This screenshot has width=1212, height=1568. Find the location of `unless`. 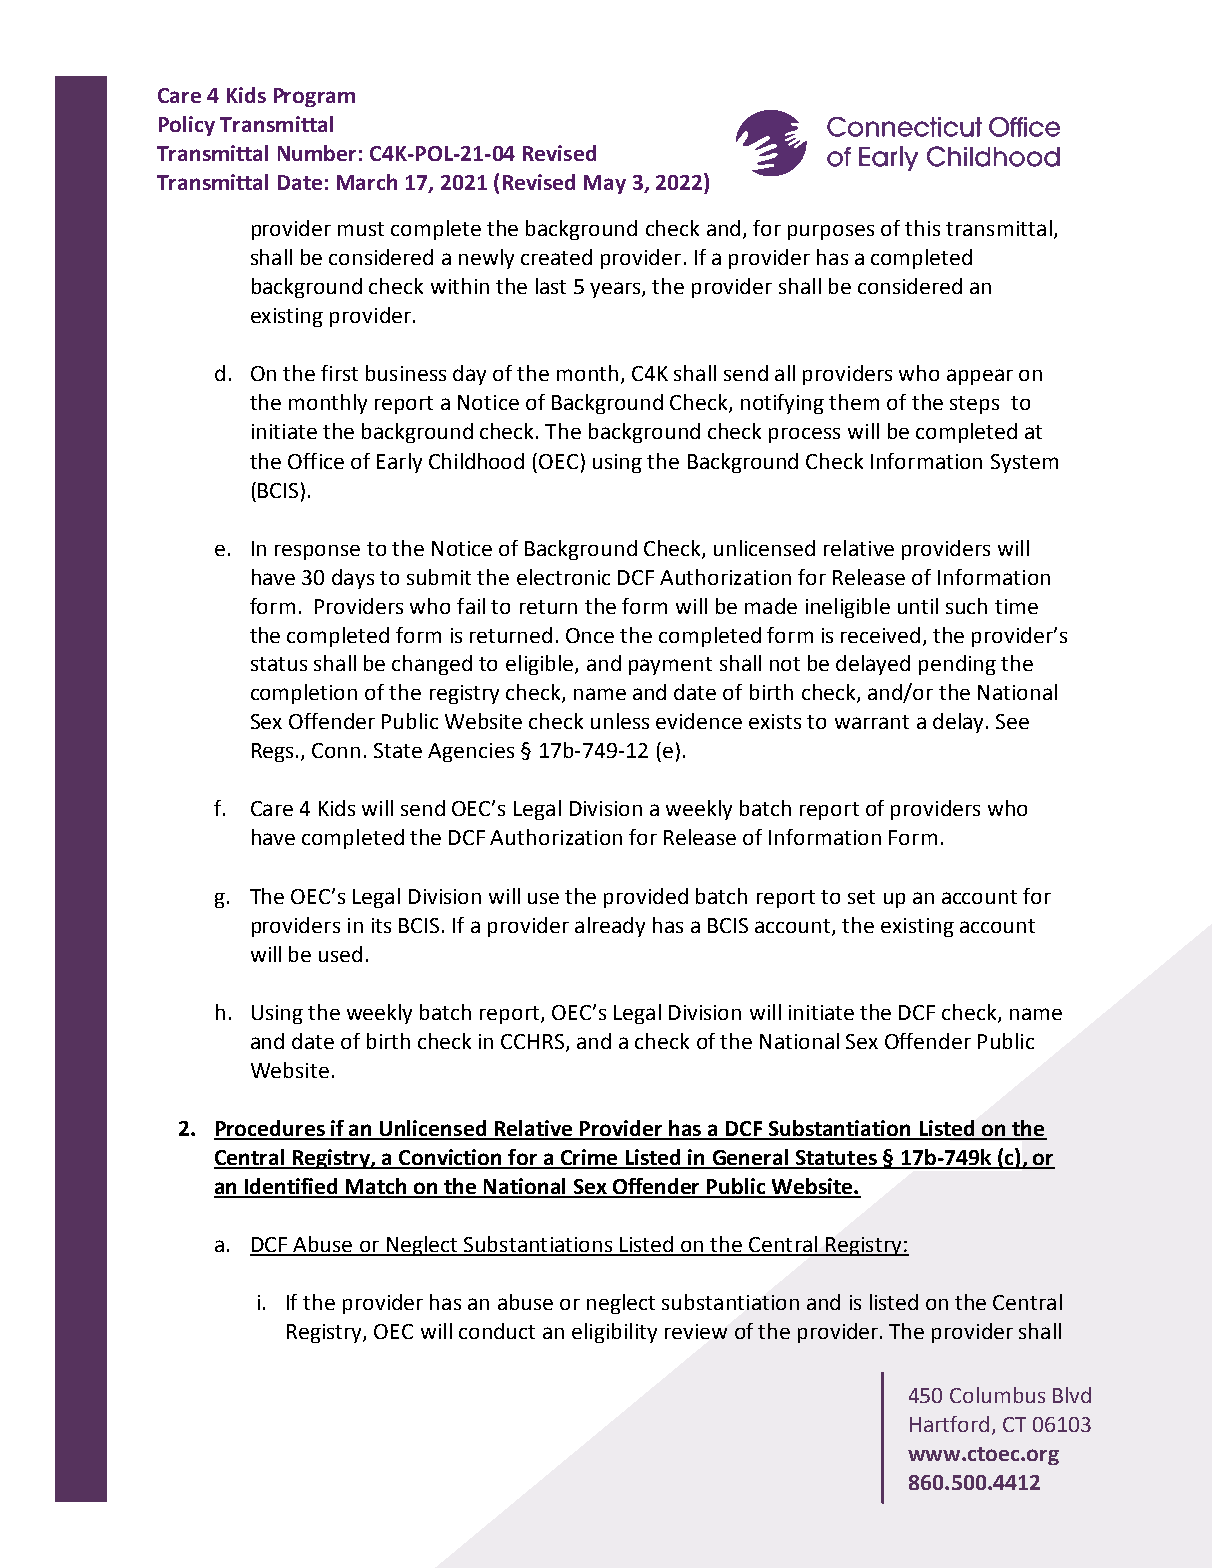

unless is located at coordinates (620, 721).
